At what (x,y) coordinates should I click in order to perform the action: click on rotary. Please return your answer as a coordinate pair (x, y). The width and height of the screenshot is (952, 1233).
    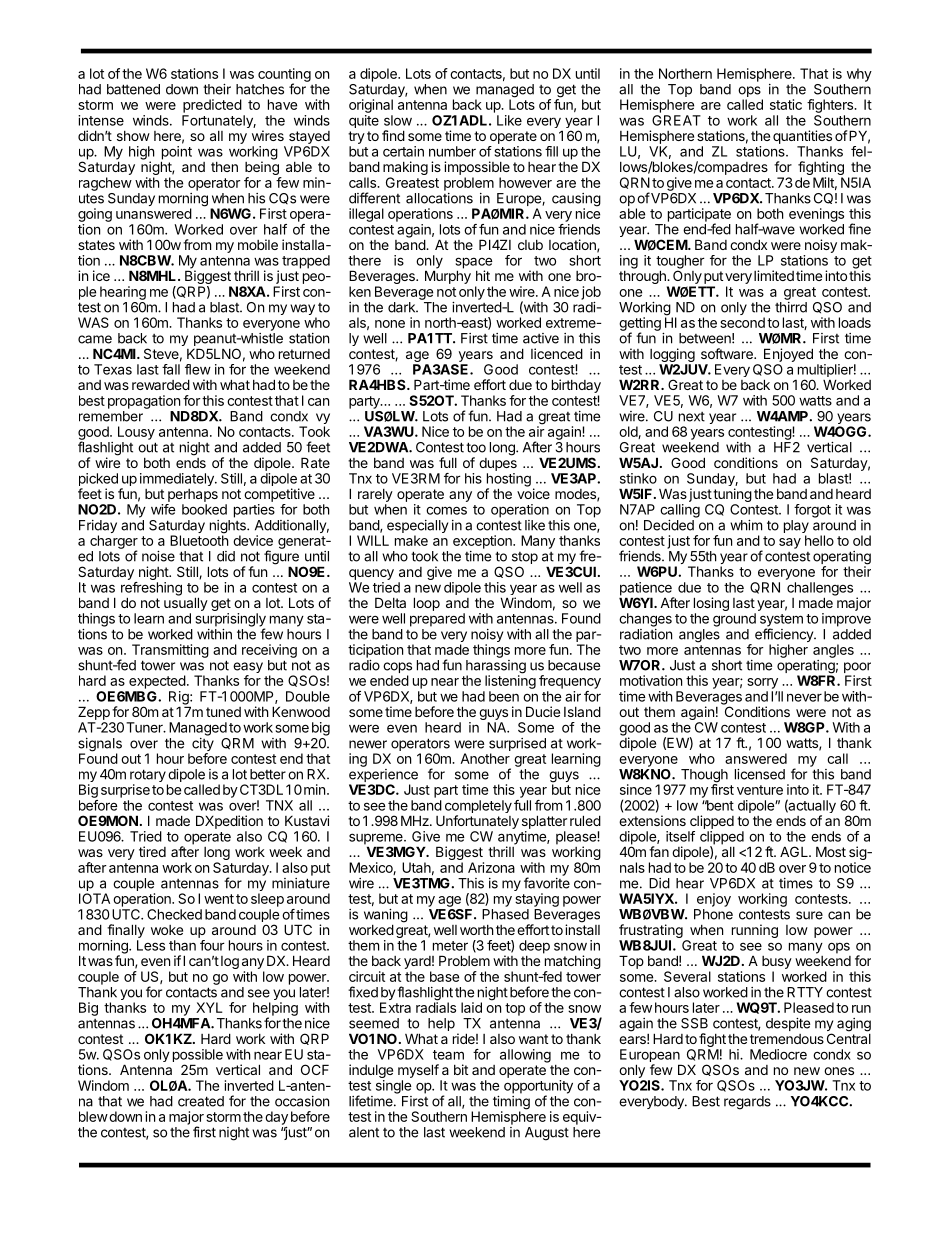
    Looking at the image, I should click on (148, 777).
